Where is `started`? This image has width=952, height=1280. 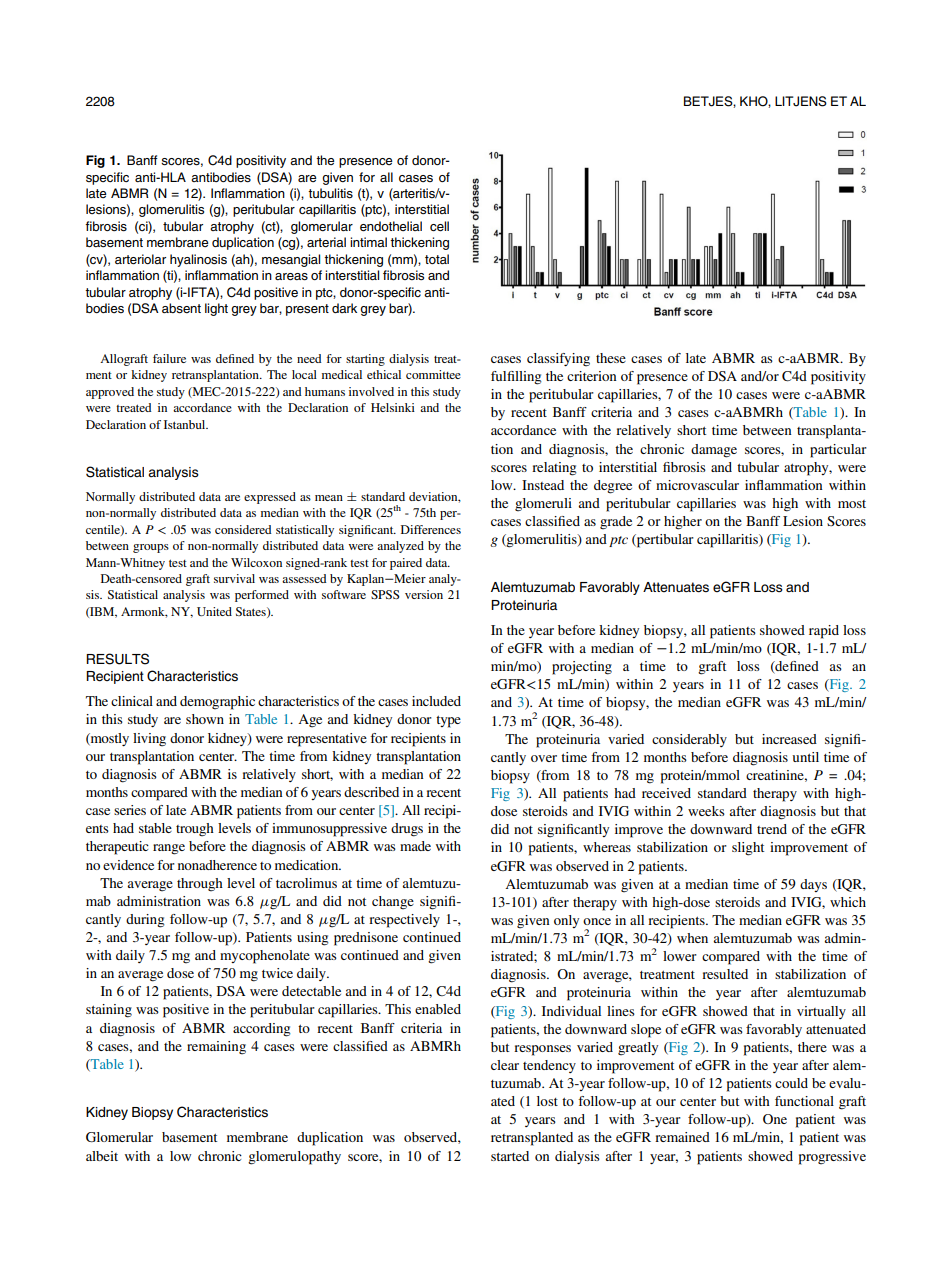
started is located at coordinates (510, 1156).
